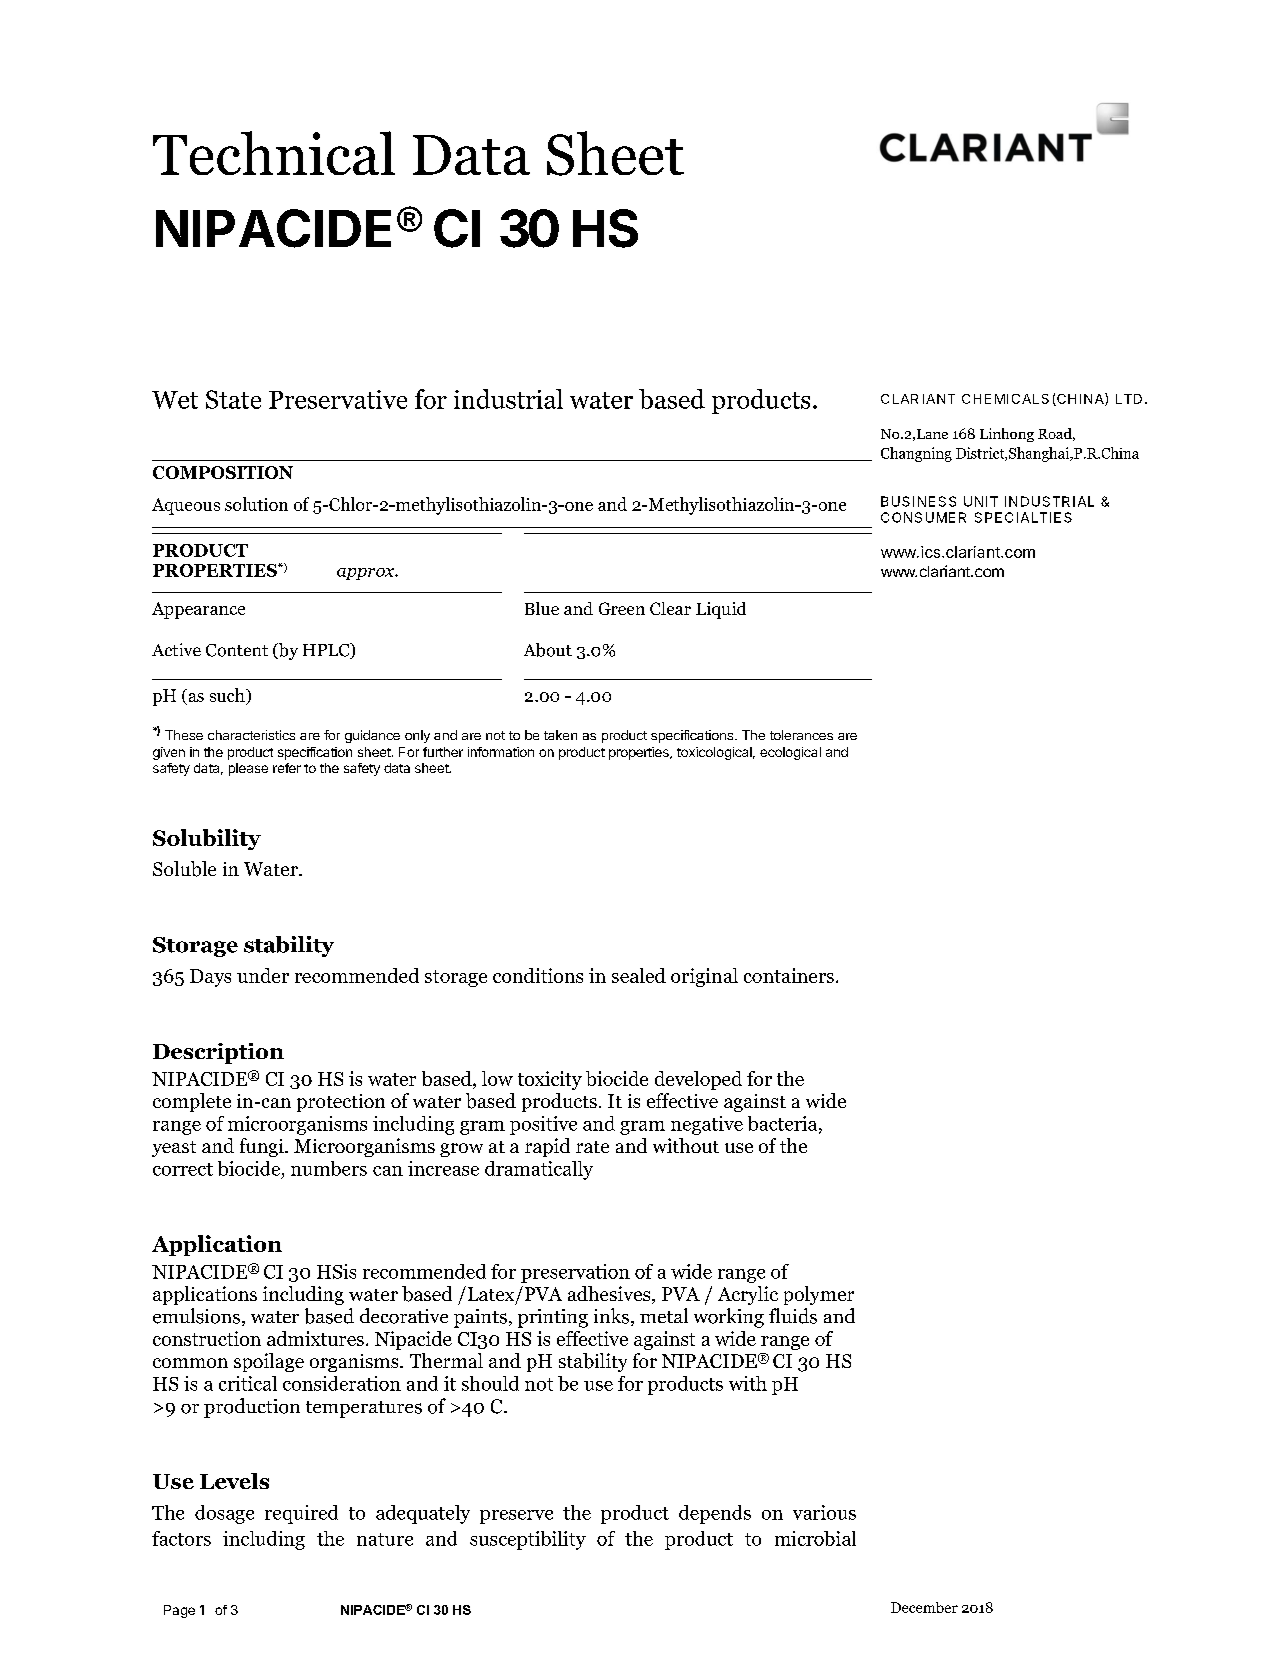 The width and height of the screenshot is (1285, 1664). Describe the element at coordinates (819, 1295) in the screenshot. I see `polymer` at that location.
